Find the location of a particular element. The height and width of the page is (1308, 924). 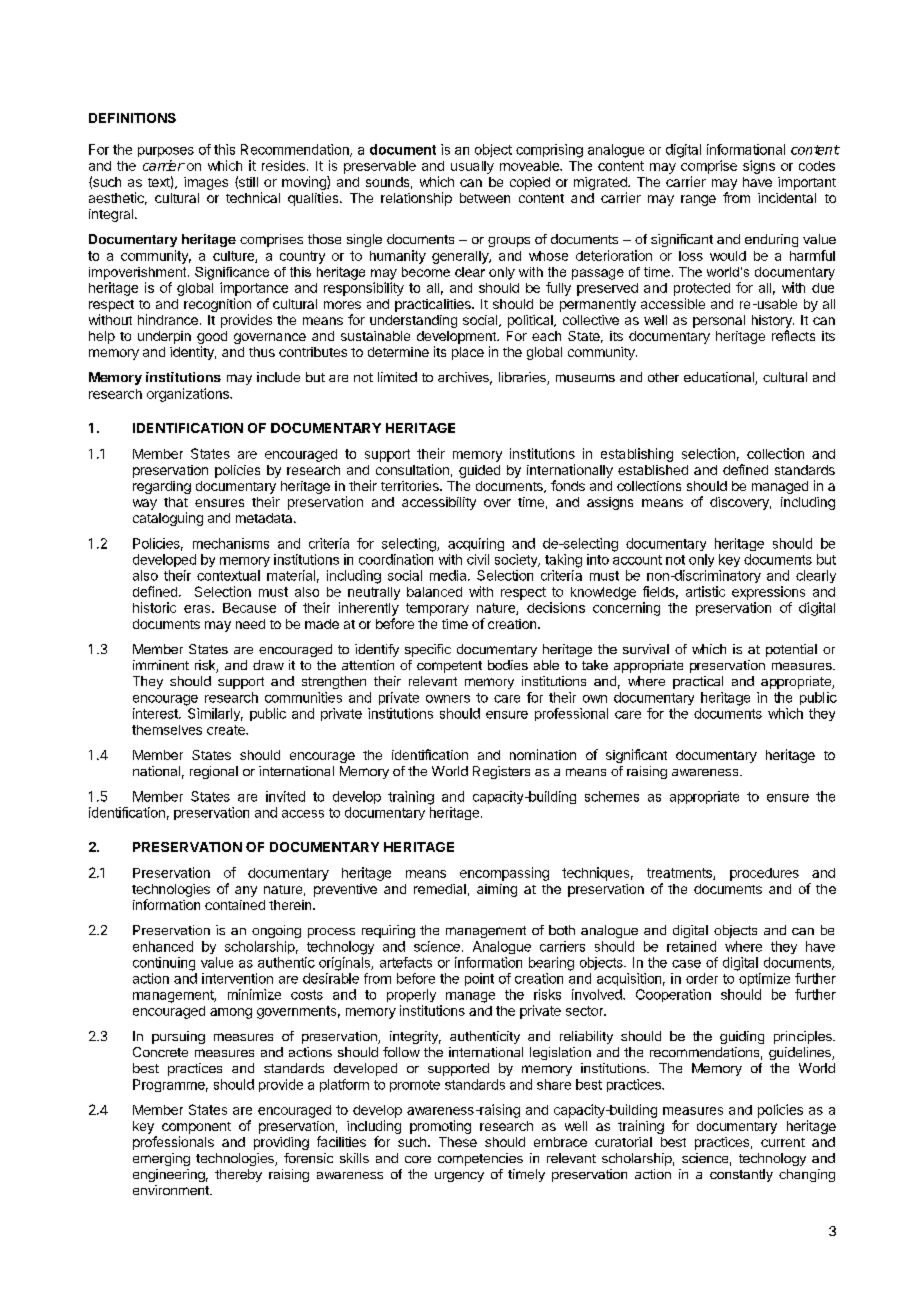

guided is located at coordinates (479, 471).
